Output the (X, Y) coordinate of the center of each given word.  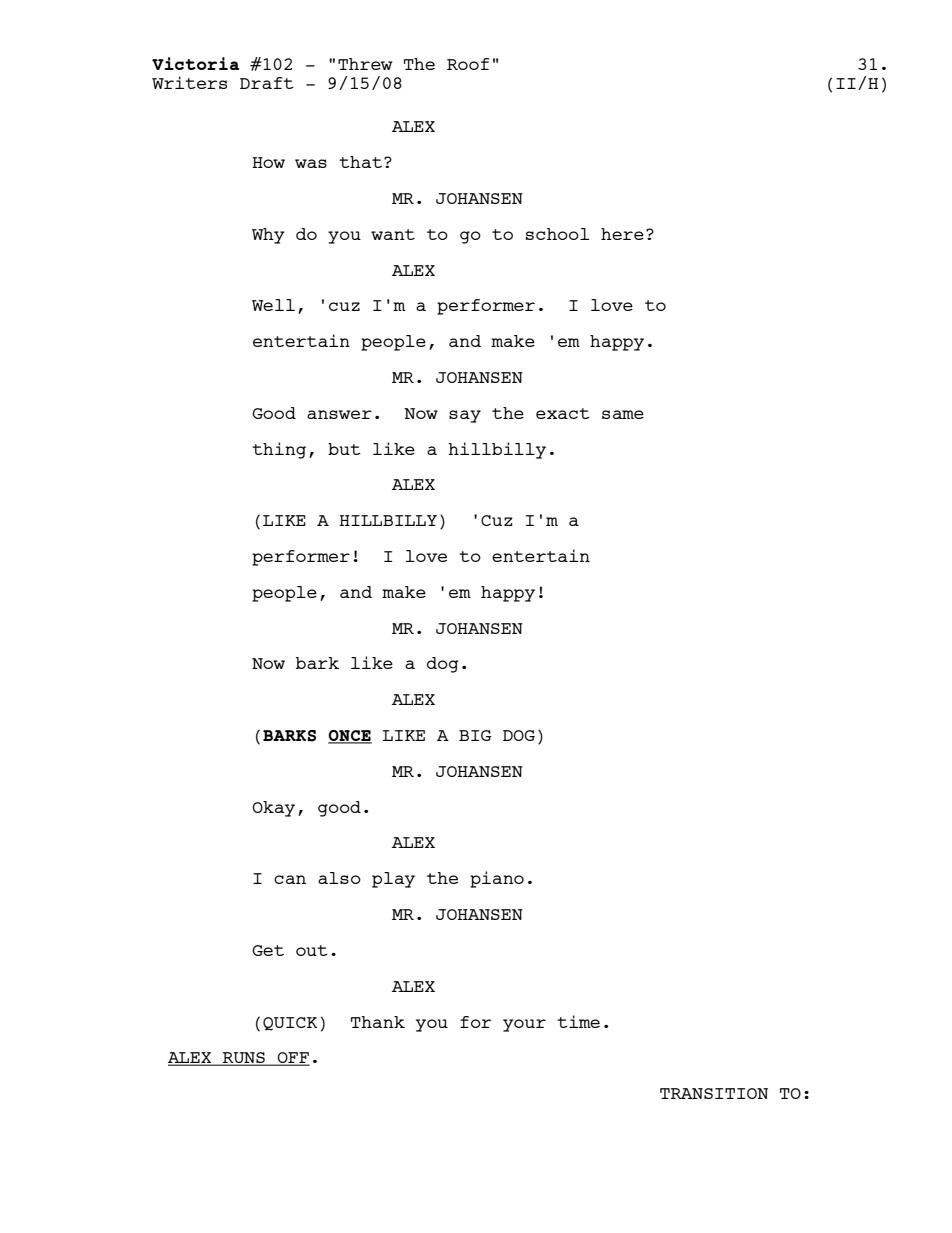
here (622, 234)
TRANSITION (714, 1093)
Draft (267, 83)
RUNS (244, 1059)
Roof (468, 64)
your (524, 1025)
